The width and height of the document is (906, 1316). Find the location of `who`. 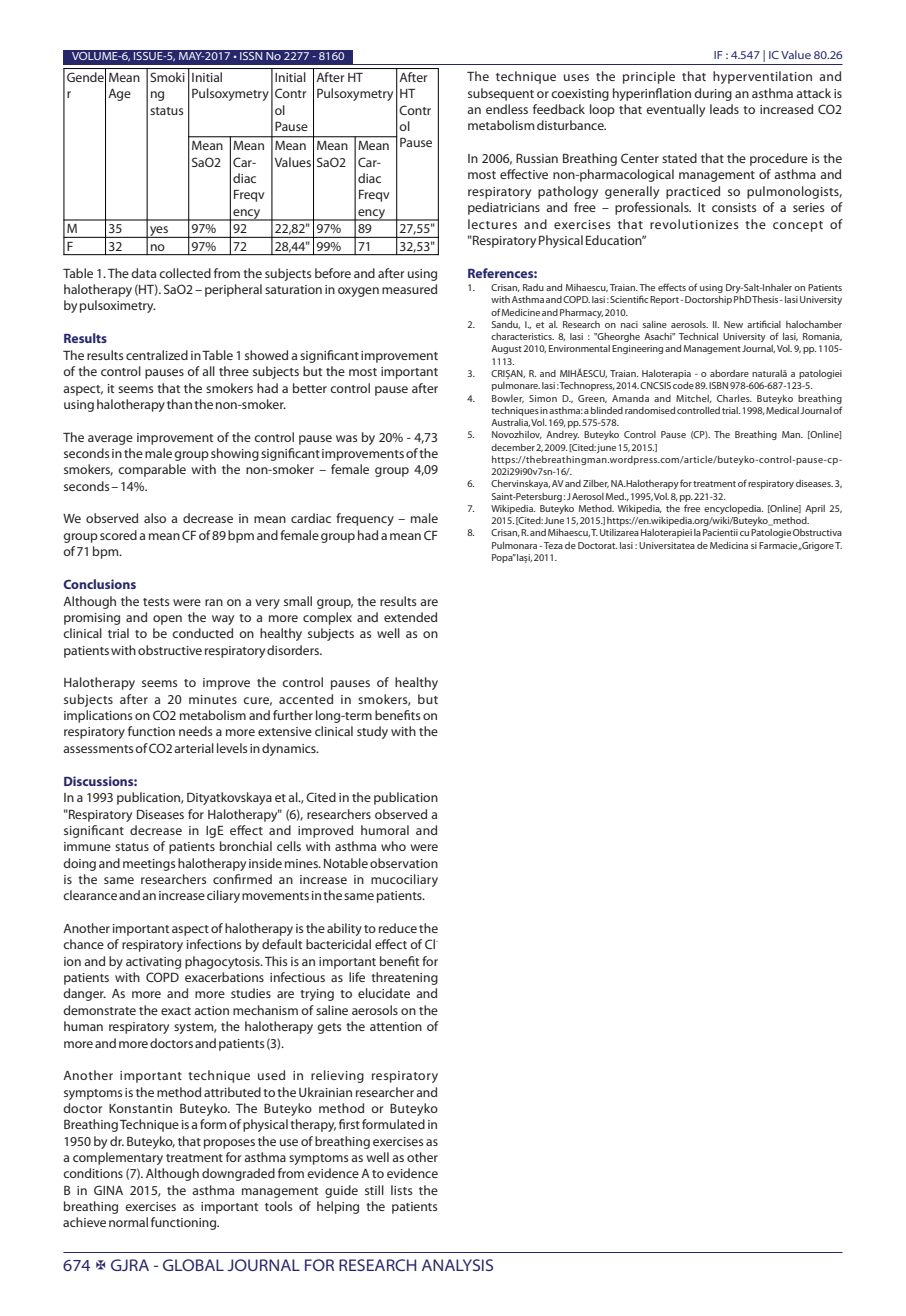

who is located at coordinates (393, 846).
